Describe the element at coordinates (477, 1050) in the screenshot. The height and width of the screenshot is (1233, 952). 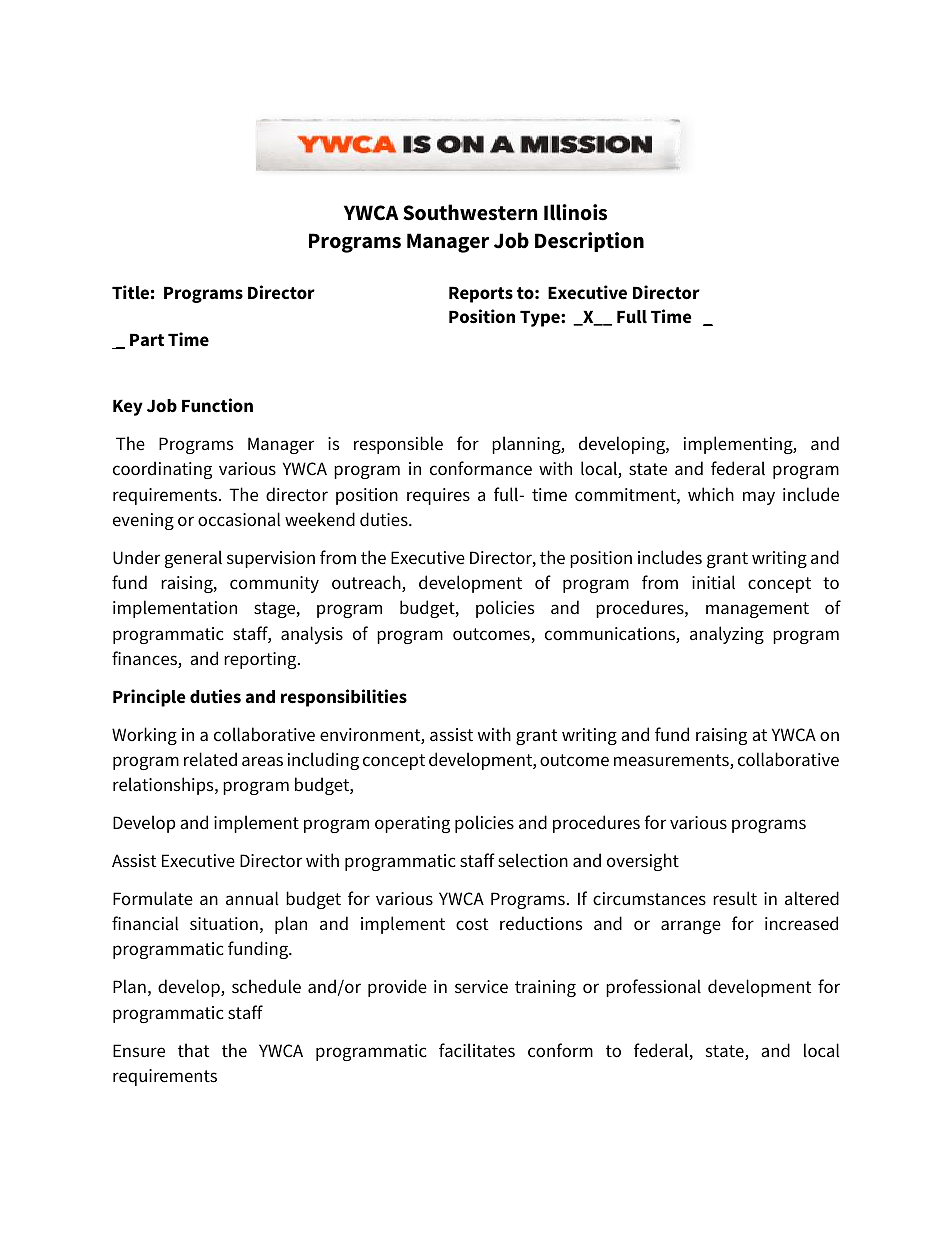
I see `facilitates` at that location.
